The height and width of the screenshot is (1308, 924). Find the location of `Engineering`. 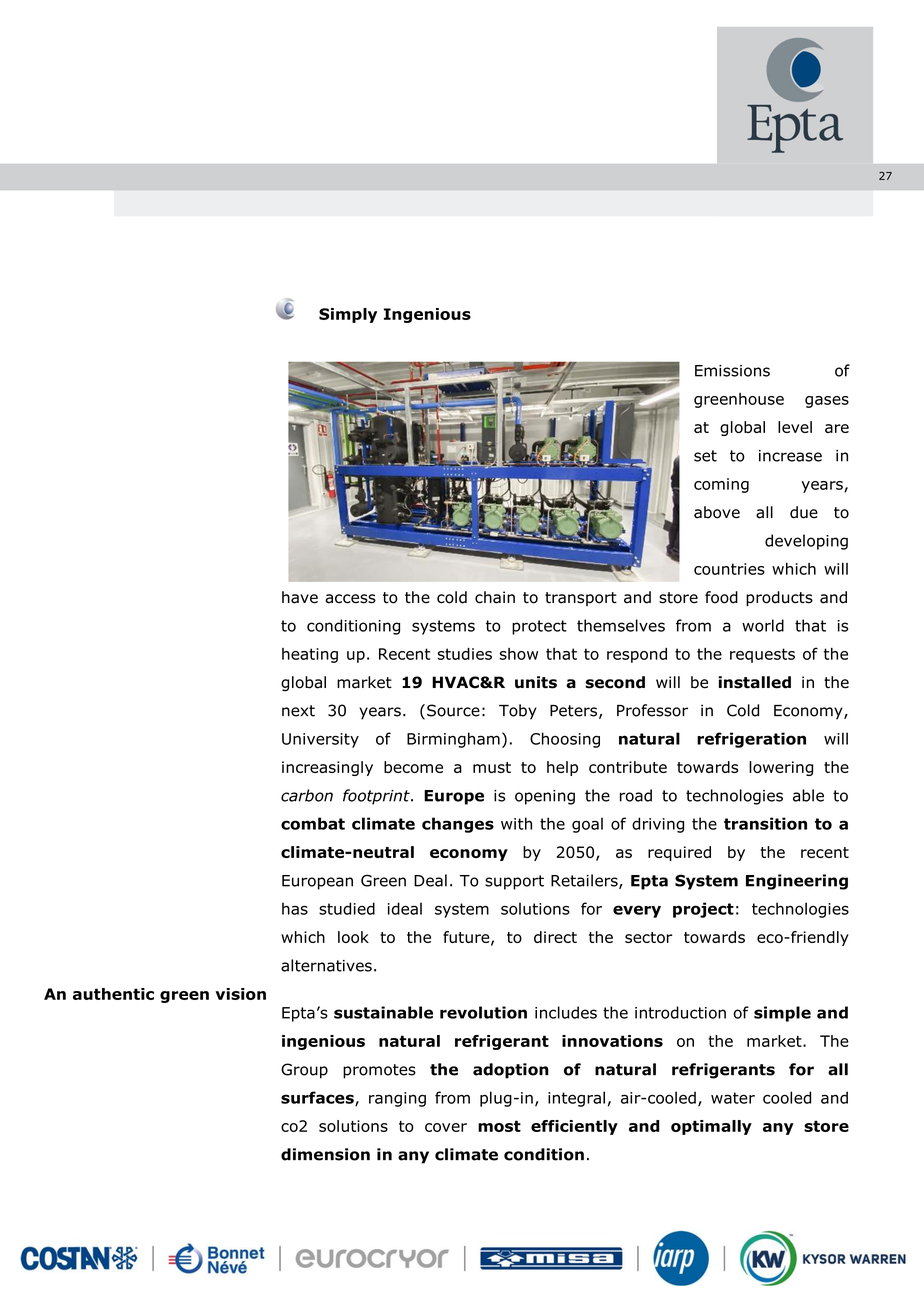

Engineering is located at coordinates (797, 882).
